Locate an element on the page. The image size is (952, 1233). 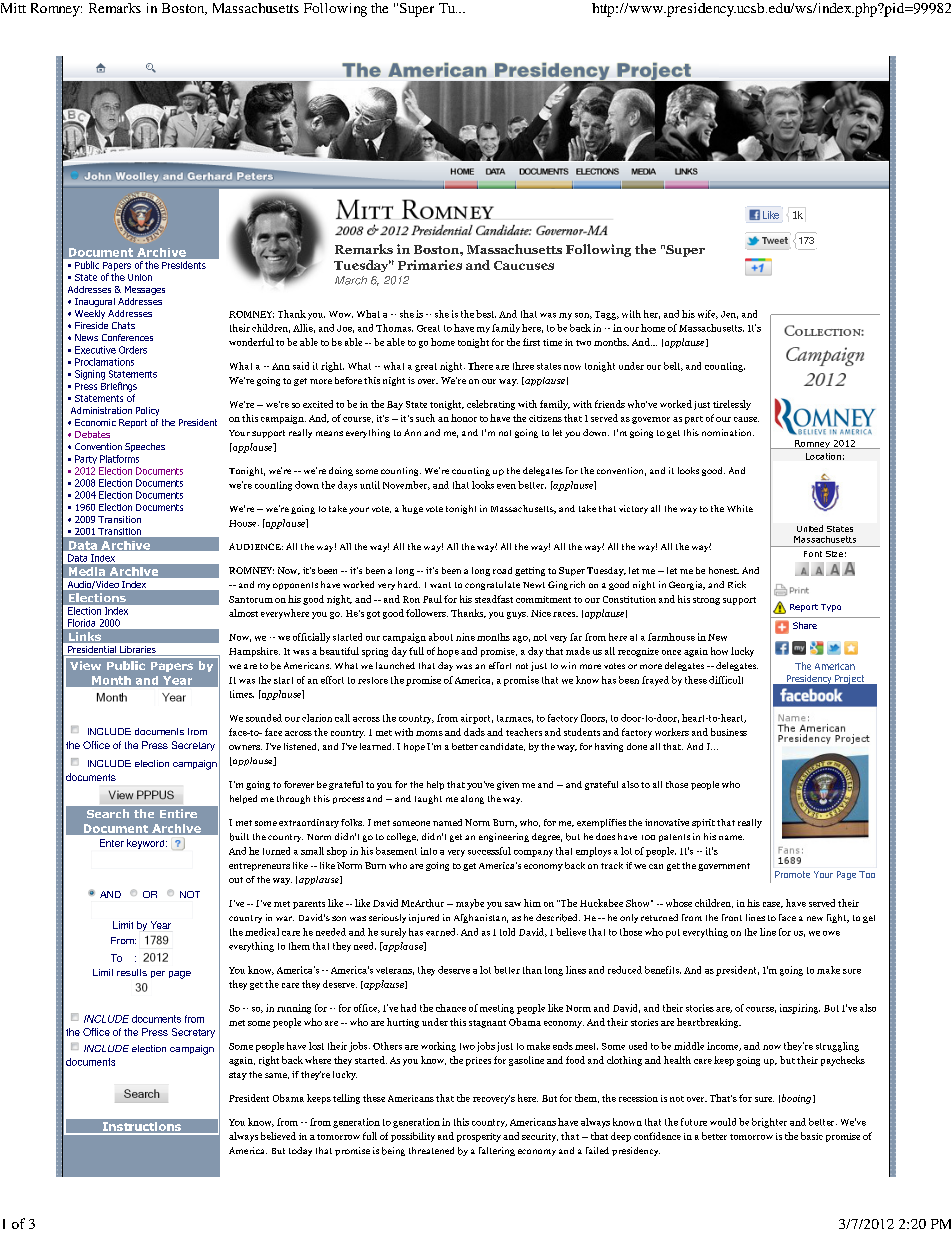
front is located at coordinates (732, 917).
